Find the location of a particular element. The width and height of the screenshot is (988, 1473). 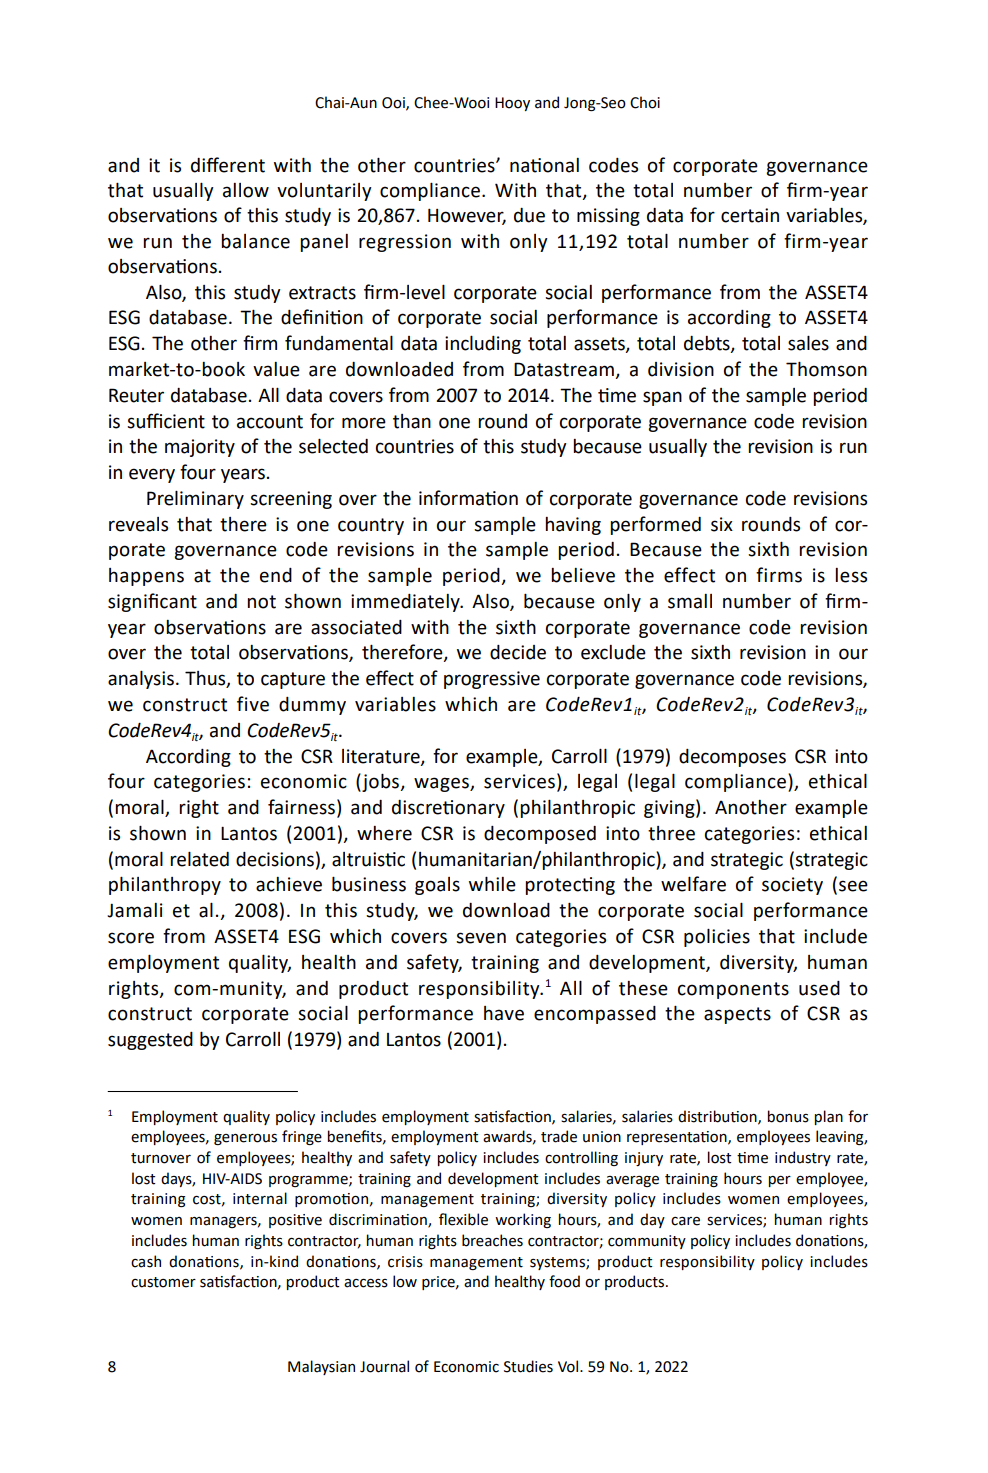

different is located at coordinates (228, 165).
